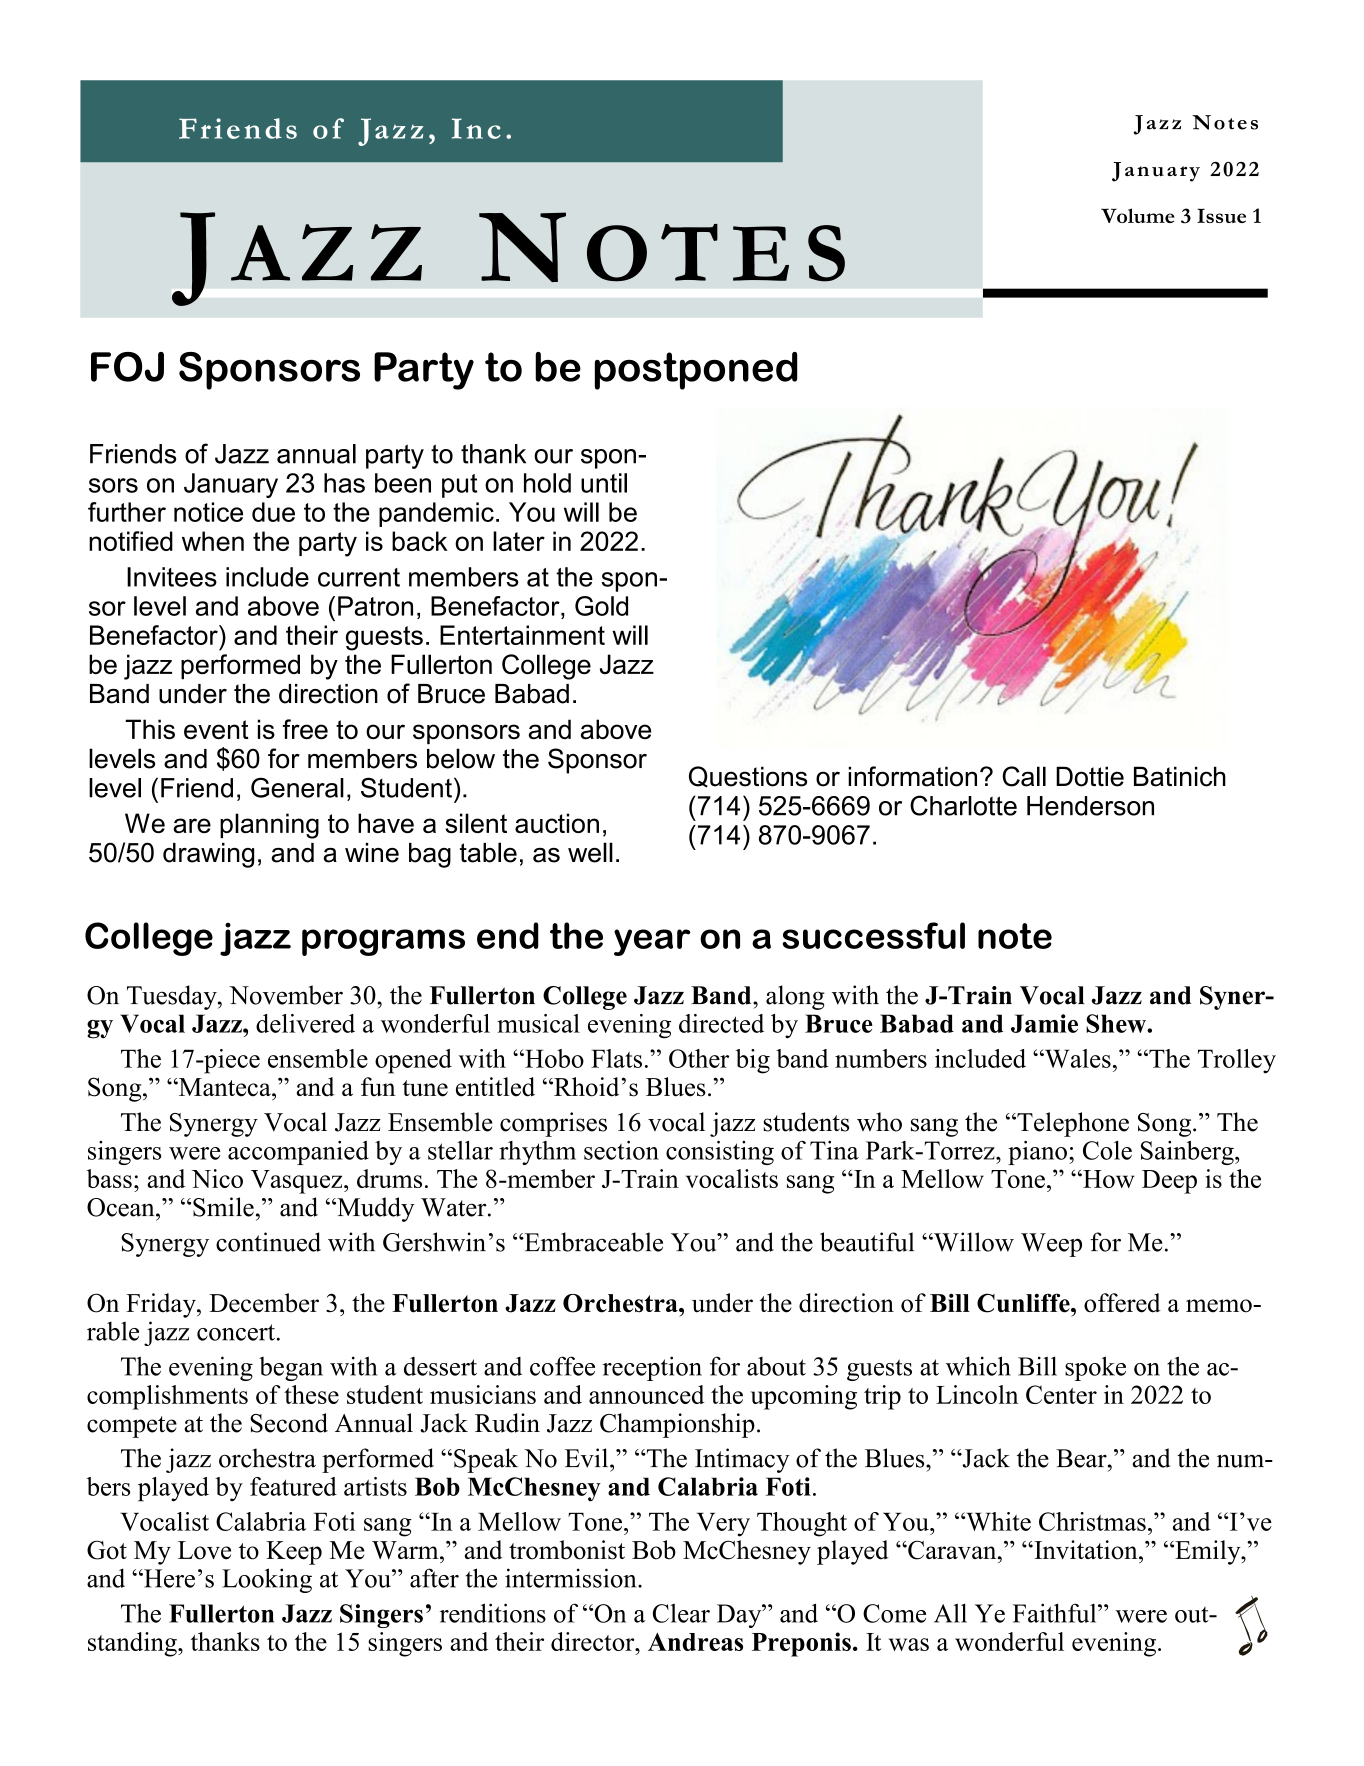 The height and width of the document is (1766, 1364). I want to click on has, so click(344, 483).
